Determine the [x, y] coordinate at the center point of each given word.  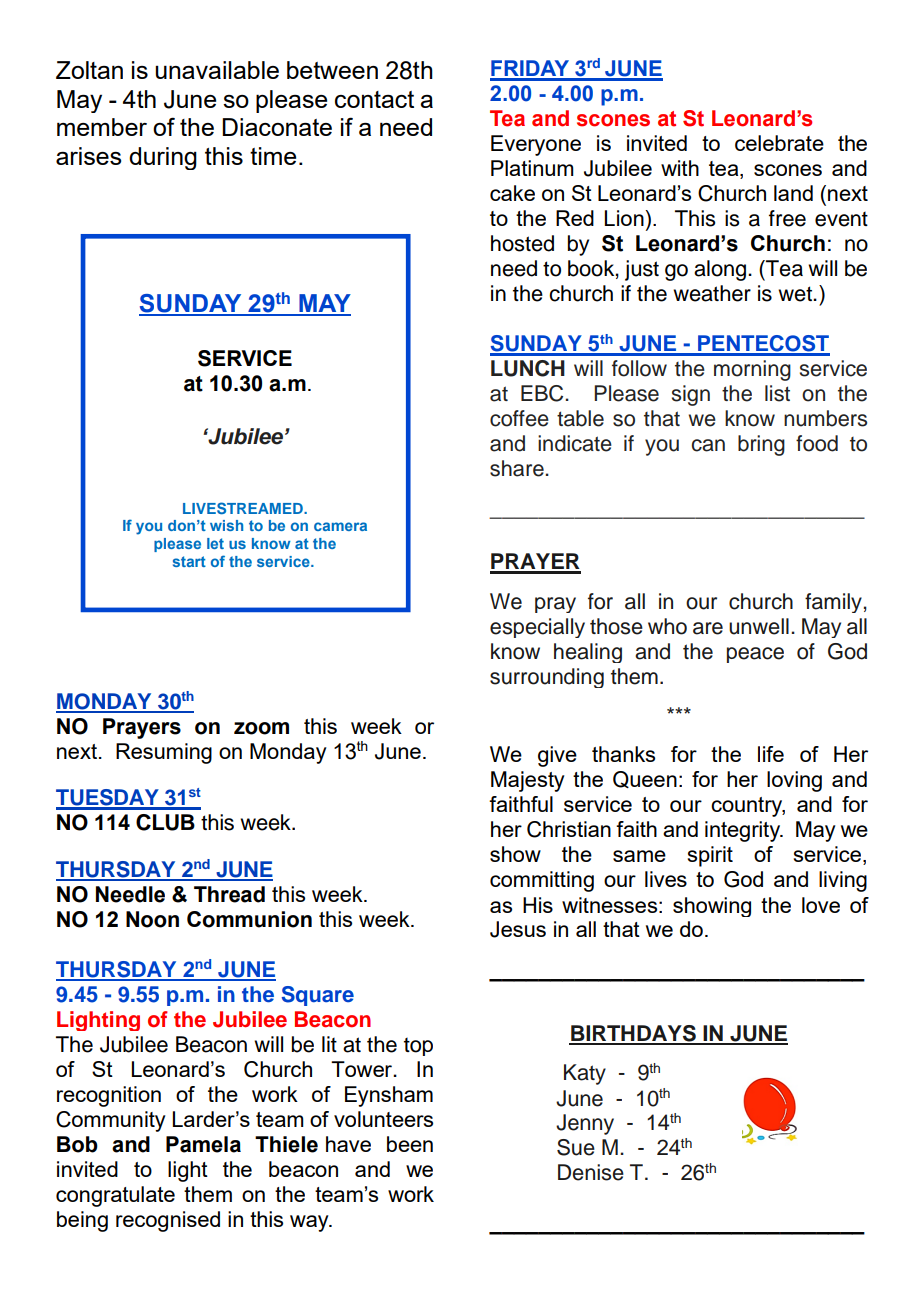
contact [374, 99]
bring [761, 445]
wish [226, 525]
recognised [168, 1221]
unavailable [217, 70]
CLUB [165, 822]
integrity [744, 831]
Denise [591, 1172]
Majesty [528, 781]
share [517, 468]
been [410, 1144]
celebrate [779, 143]
